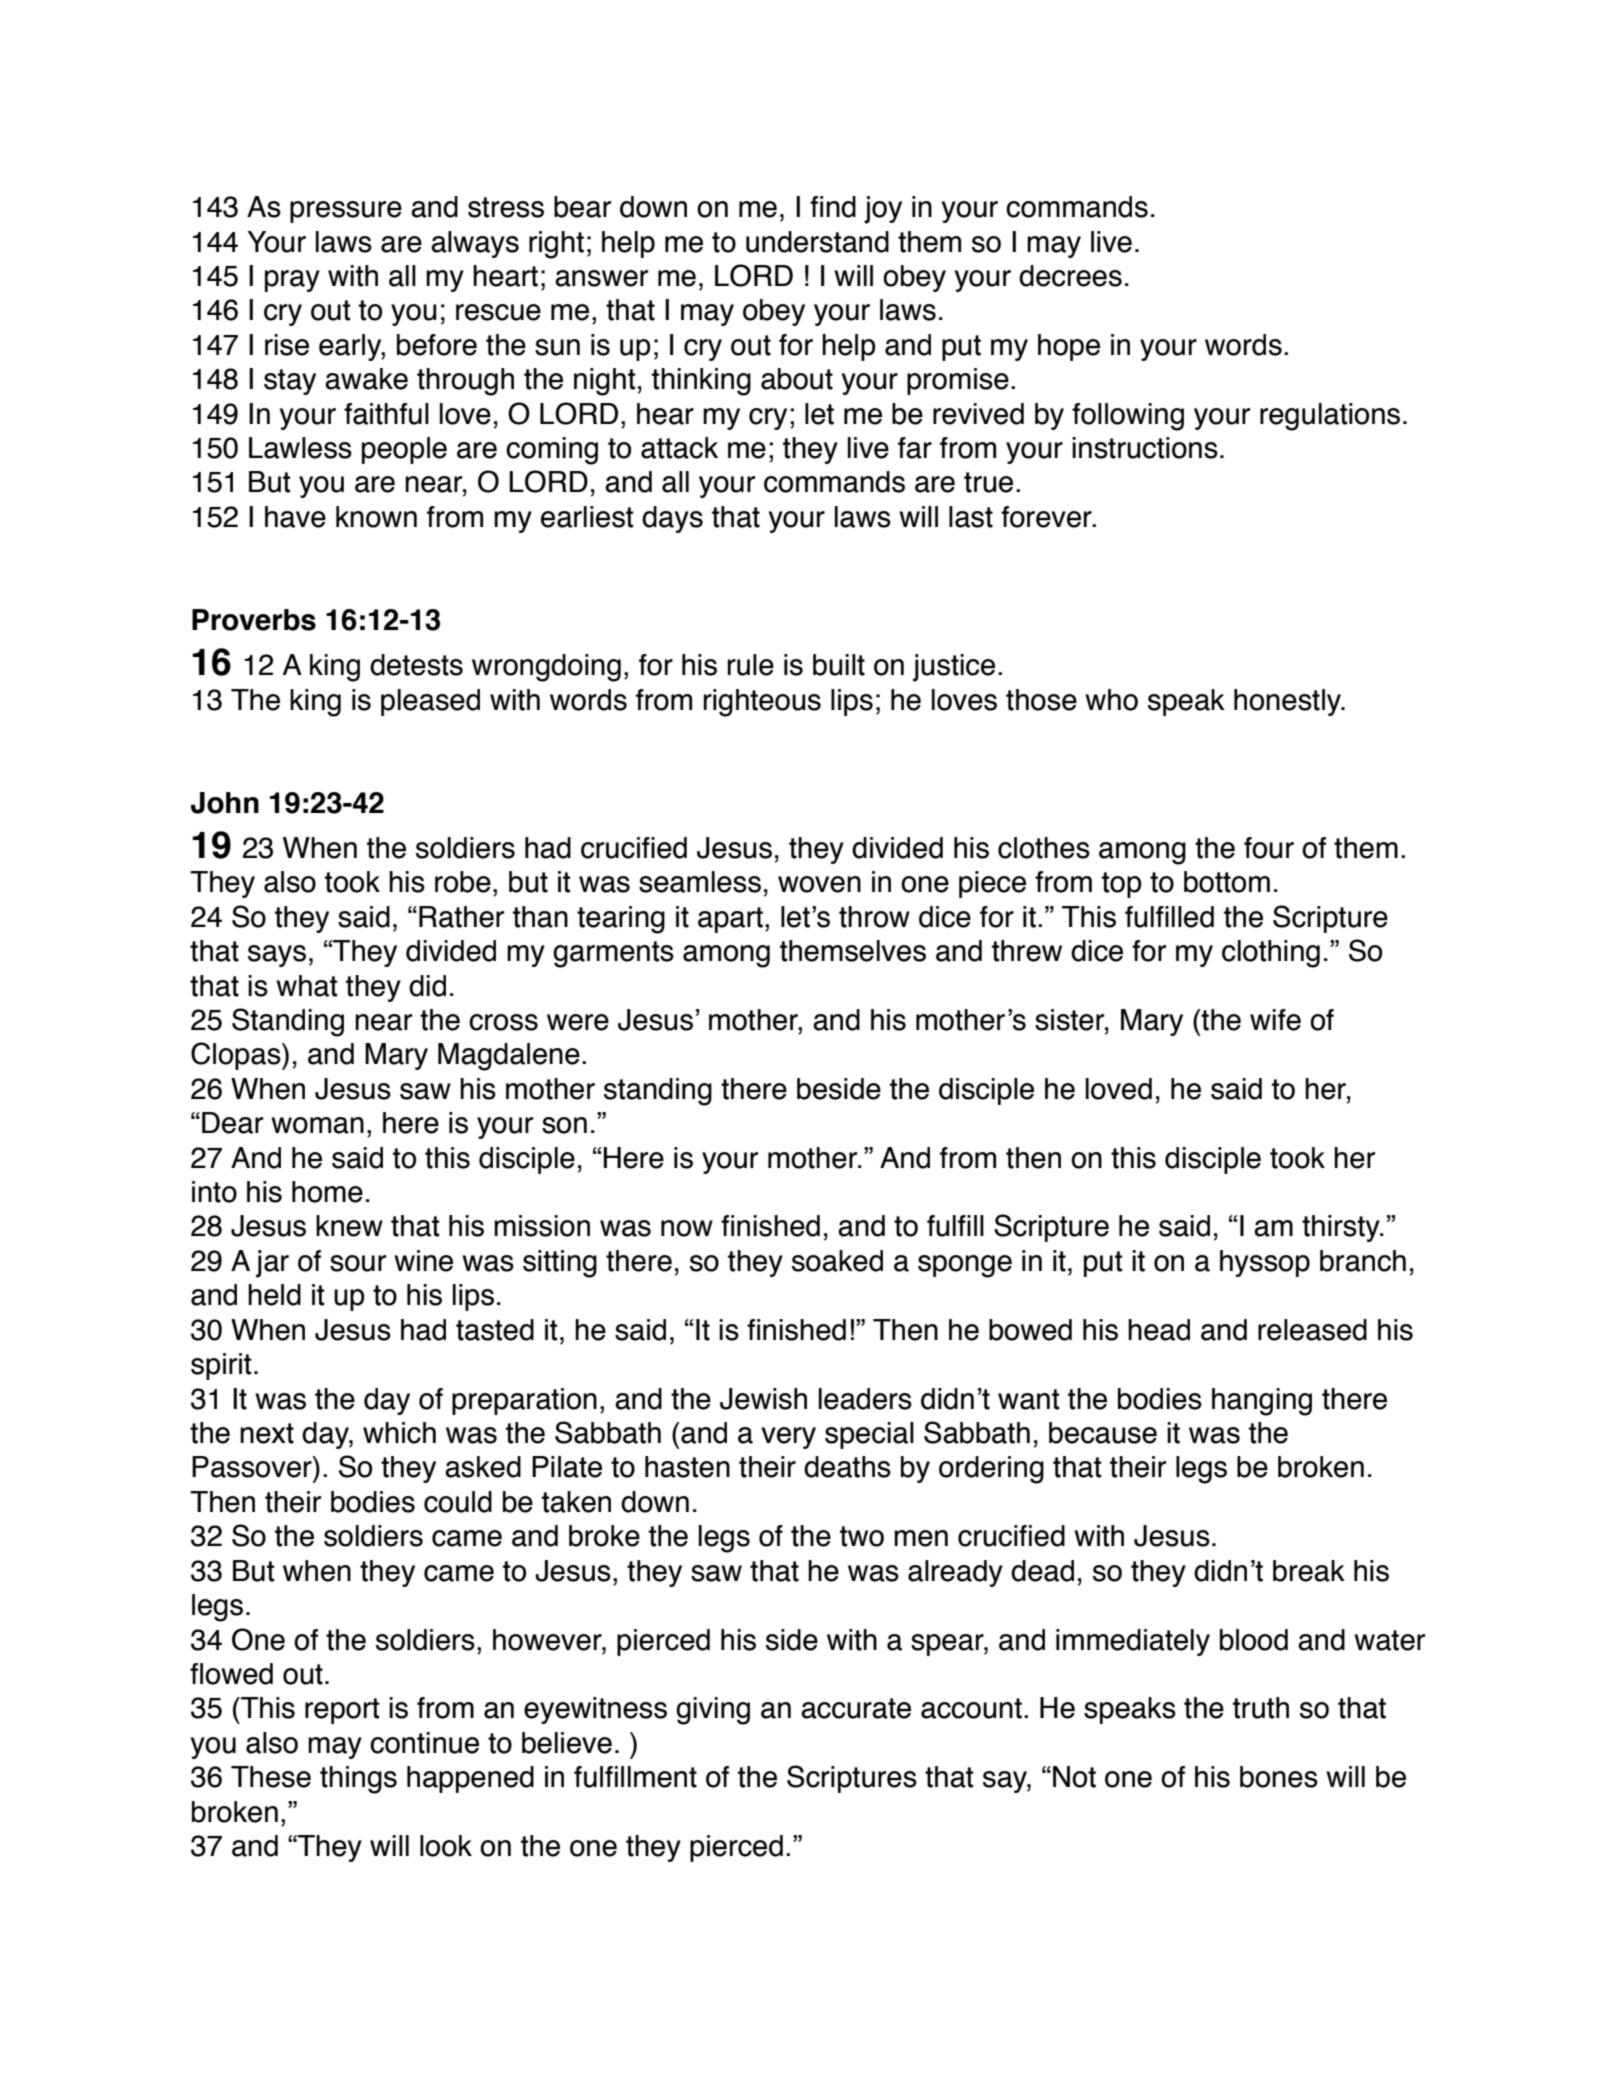  Describe the element at coordinates (817, 242) in the screenshot. I see `understand` at that location.
